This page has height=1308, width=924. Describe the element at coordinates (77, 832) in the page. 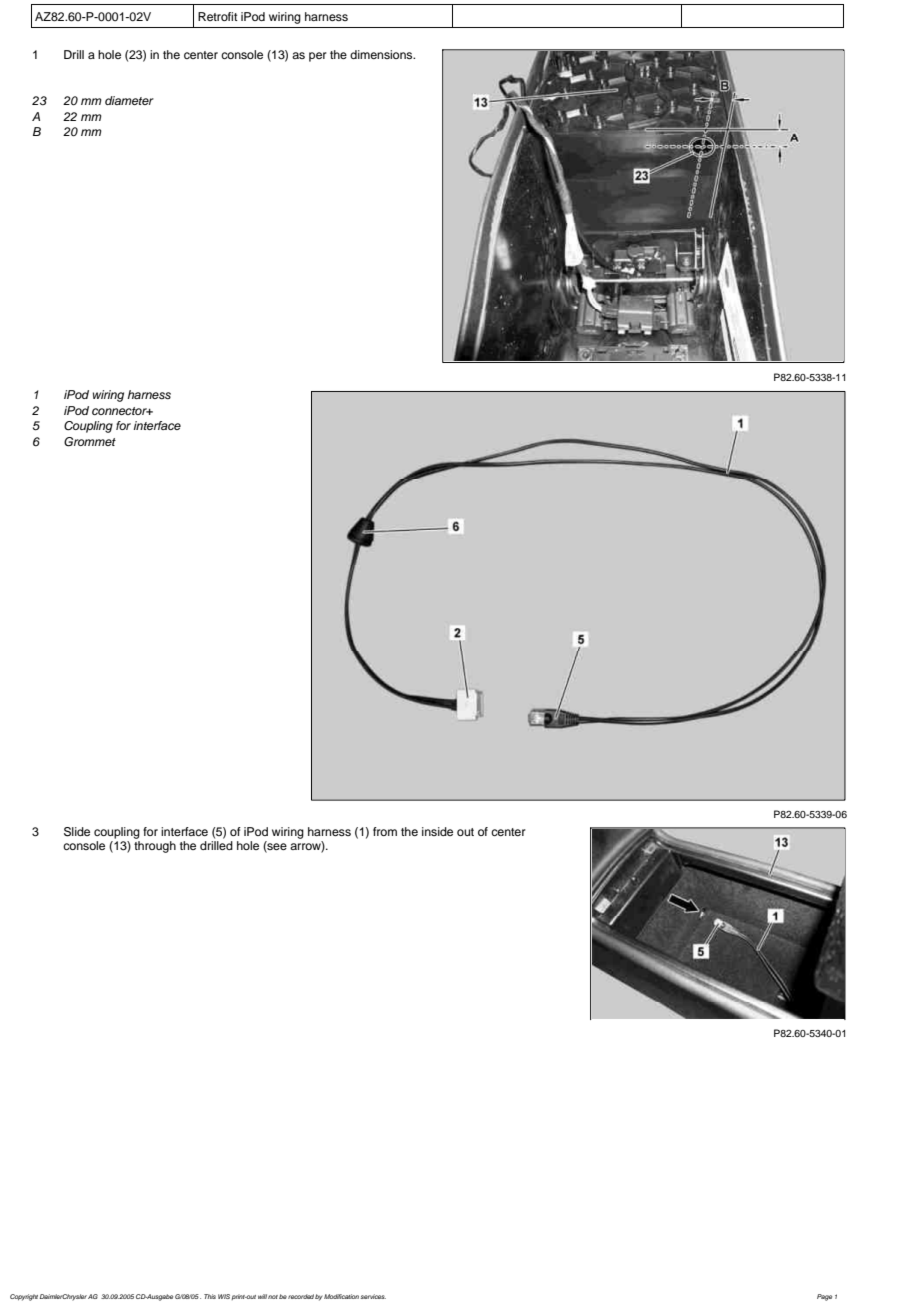

I see `Slide` at that location.
